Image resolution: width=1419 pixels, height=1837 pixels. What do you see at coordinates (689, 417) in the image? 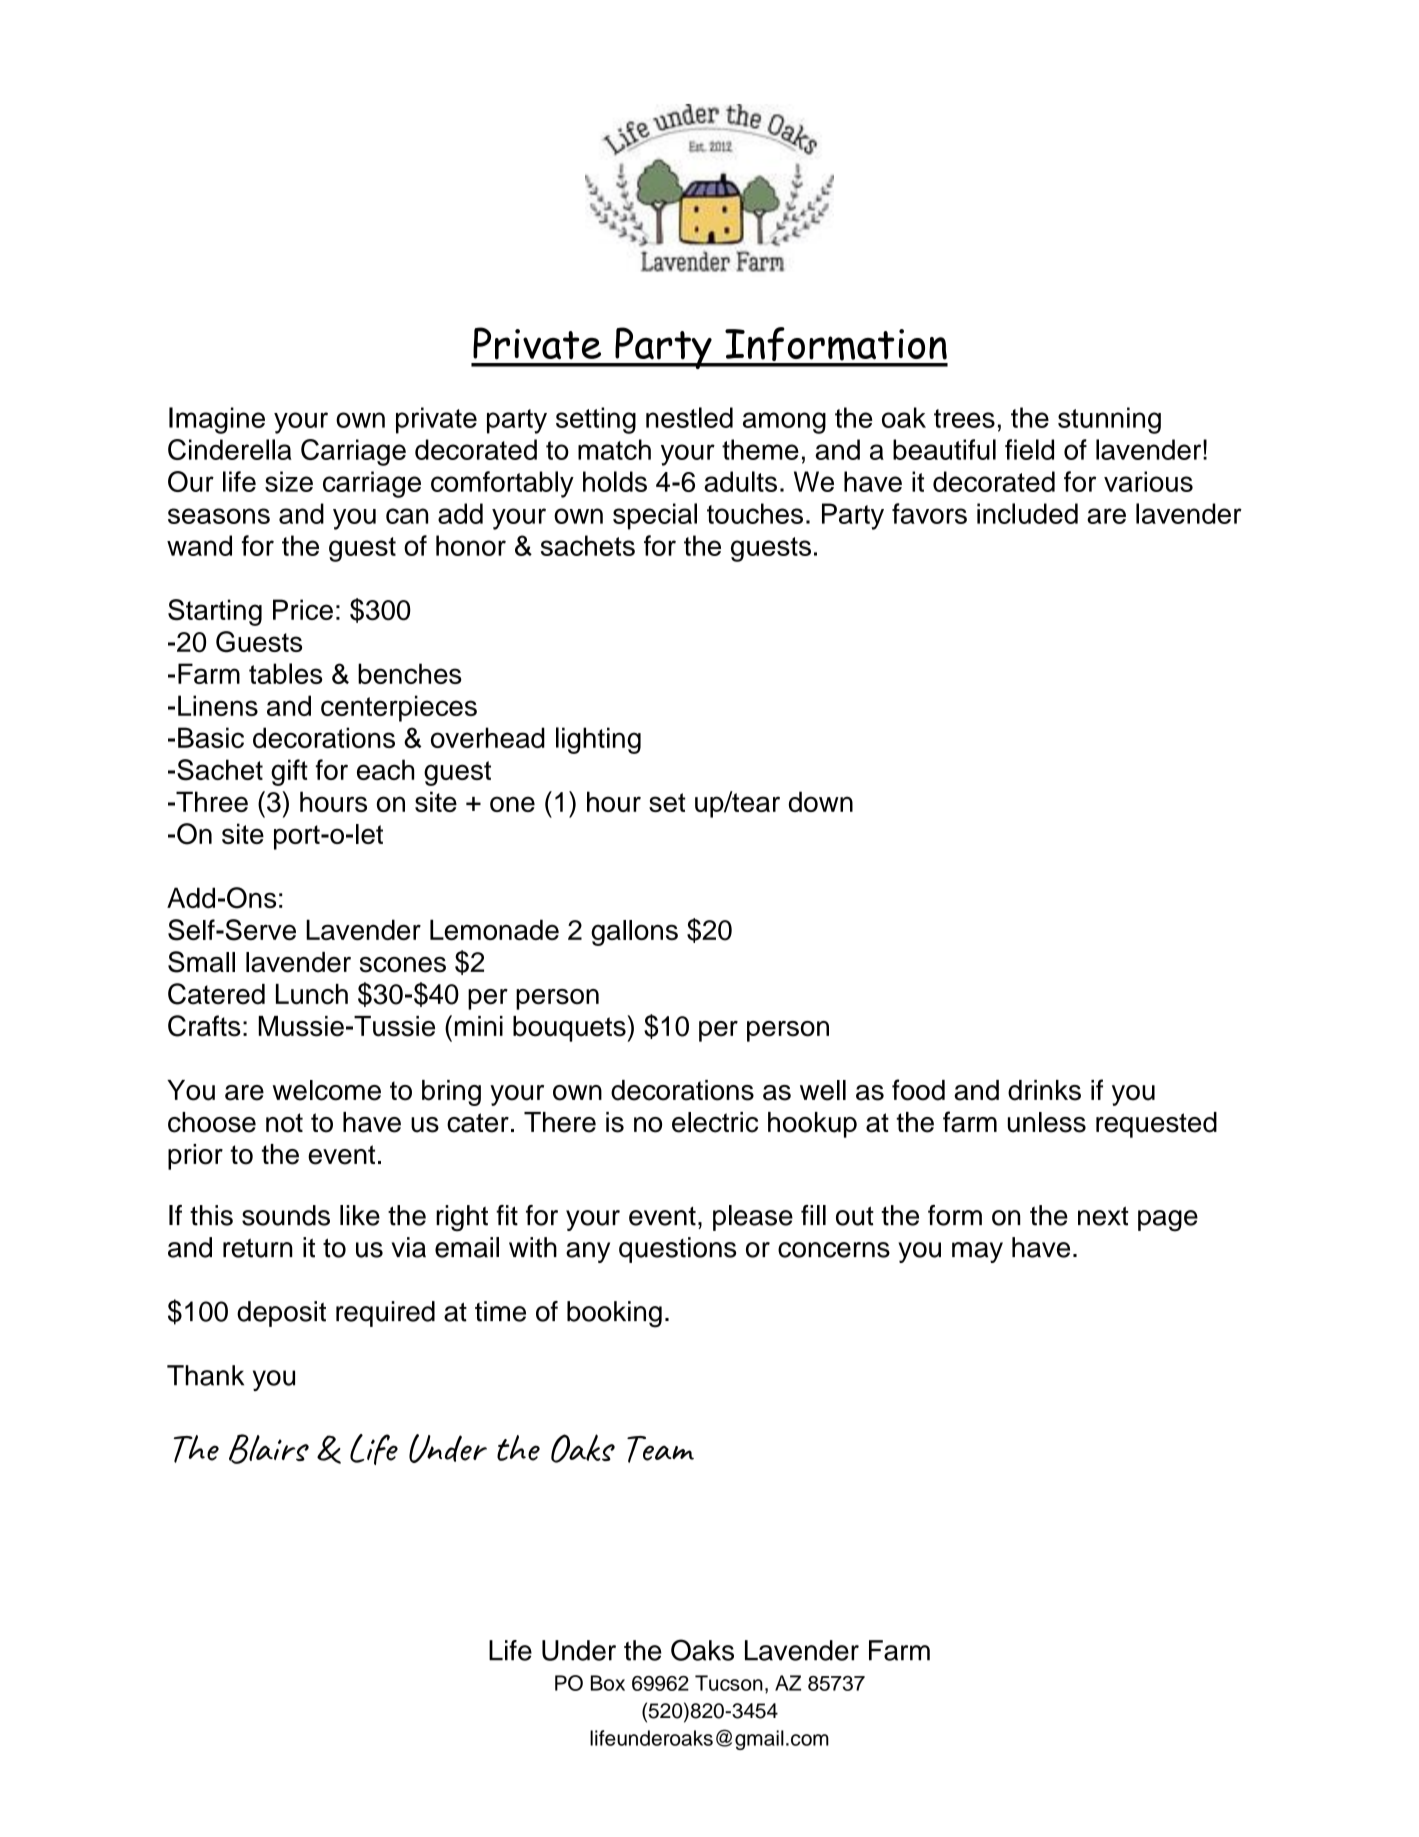
I see `nestled` at bounding box center [689, 417].
